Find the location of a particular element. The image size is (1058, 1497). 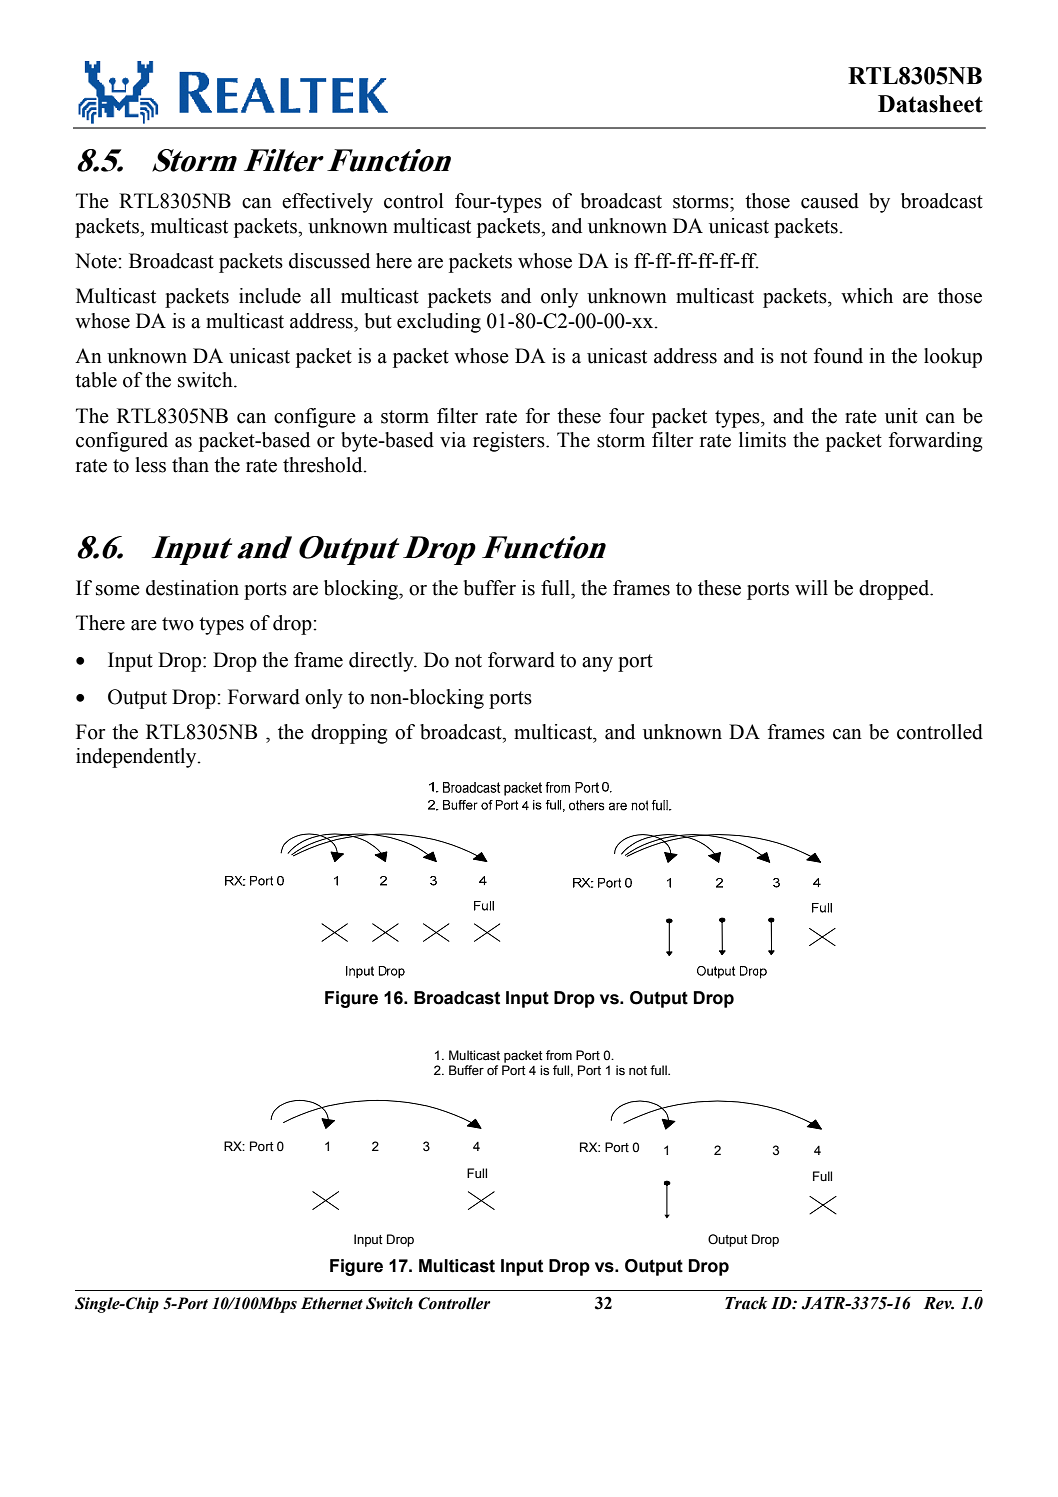

from is located at coordinates (559, 1055).
